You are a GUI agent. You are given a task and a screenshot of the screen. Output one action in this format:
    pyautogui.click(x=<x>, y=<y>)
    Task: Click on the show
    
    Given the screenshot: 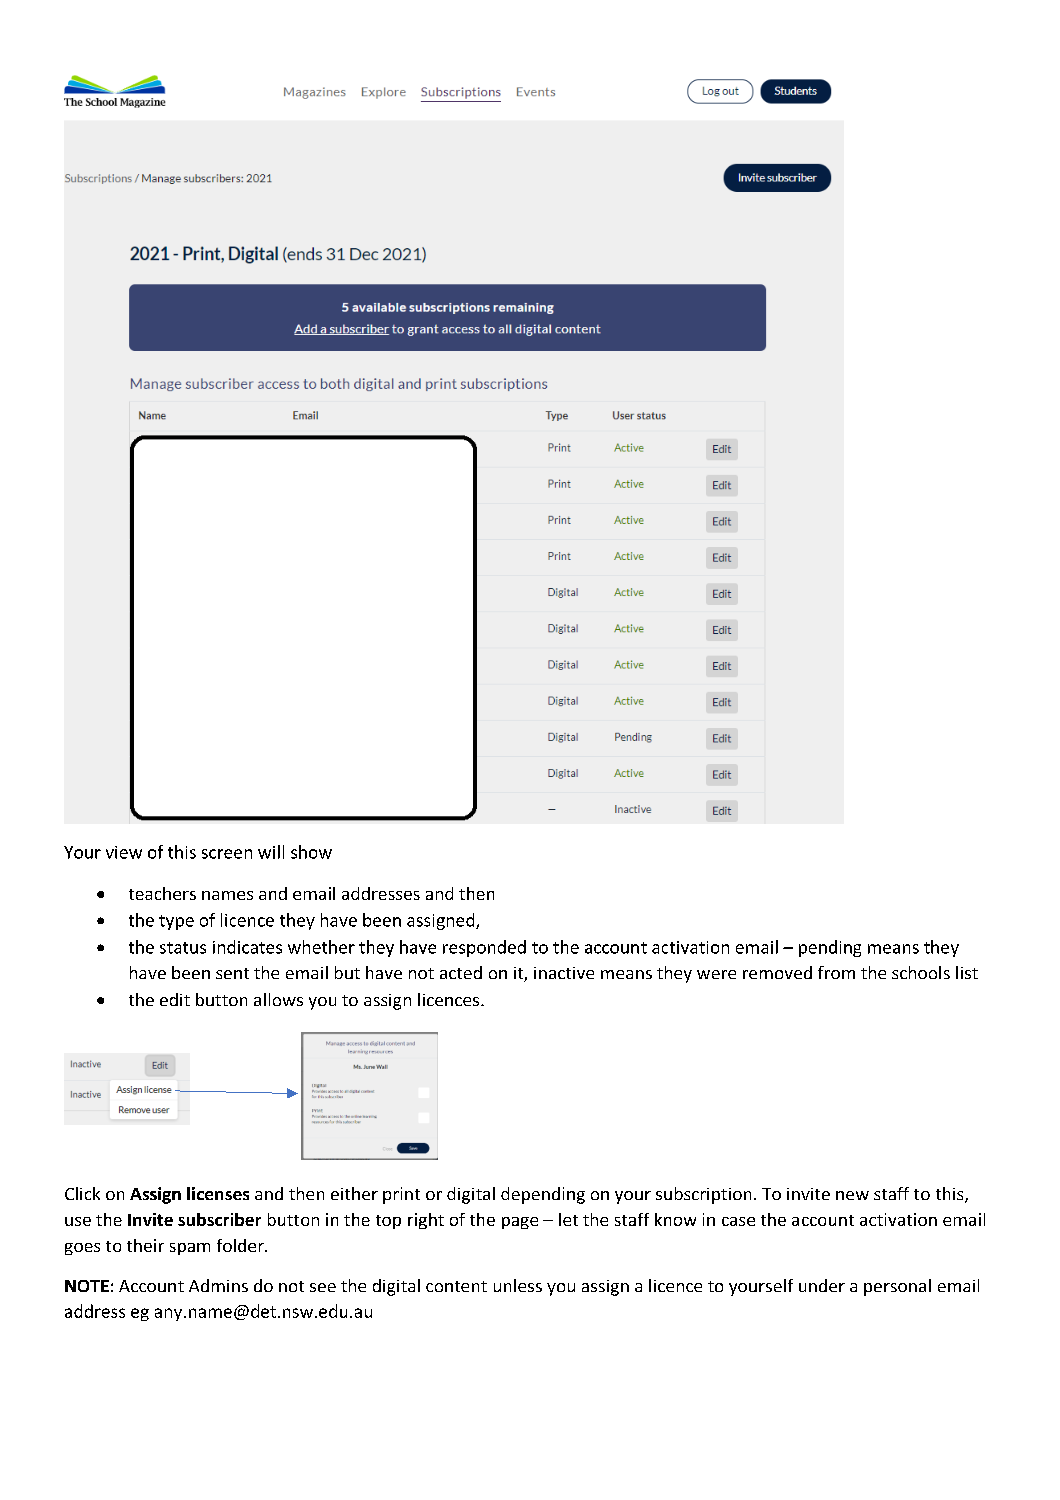 What is the action you would take?
    pyautogui.click(x=311, y=852)
